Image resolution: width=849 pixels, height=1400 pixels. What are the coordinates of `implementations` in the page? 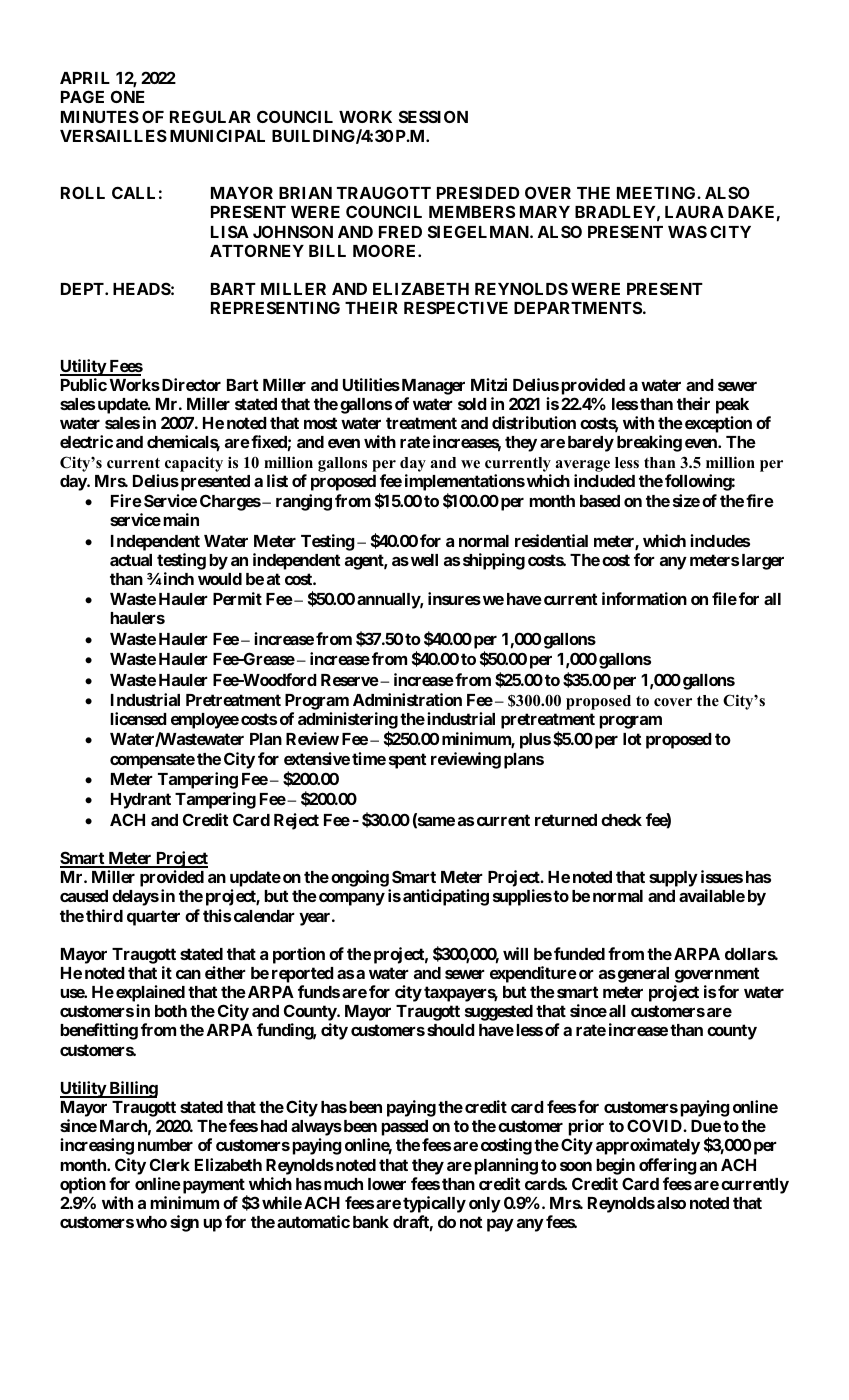 It's located at (465, 482).
